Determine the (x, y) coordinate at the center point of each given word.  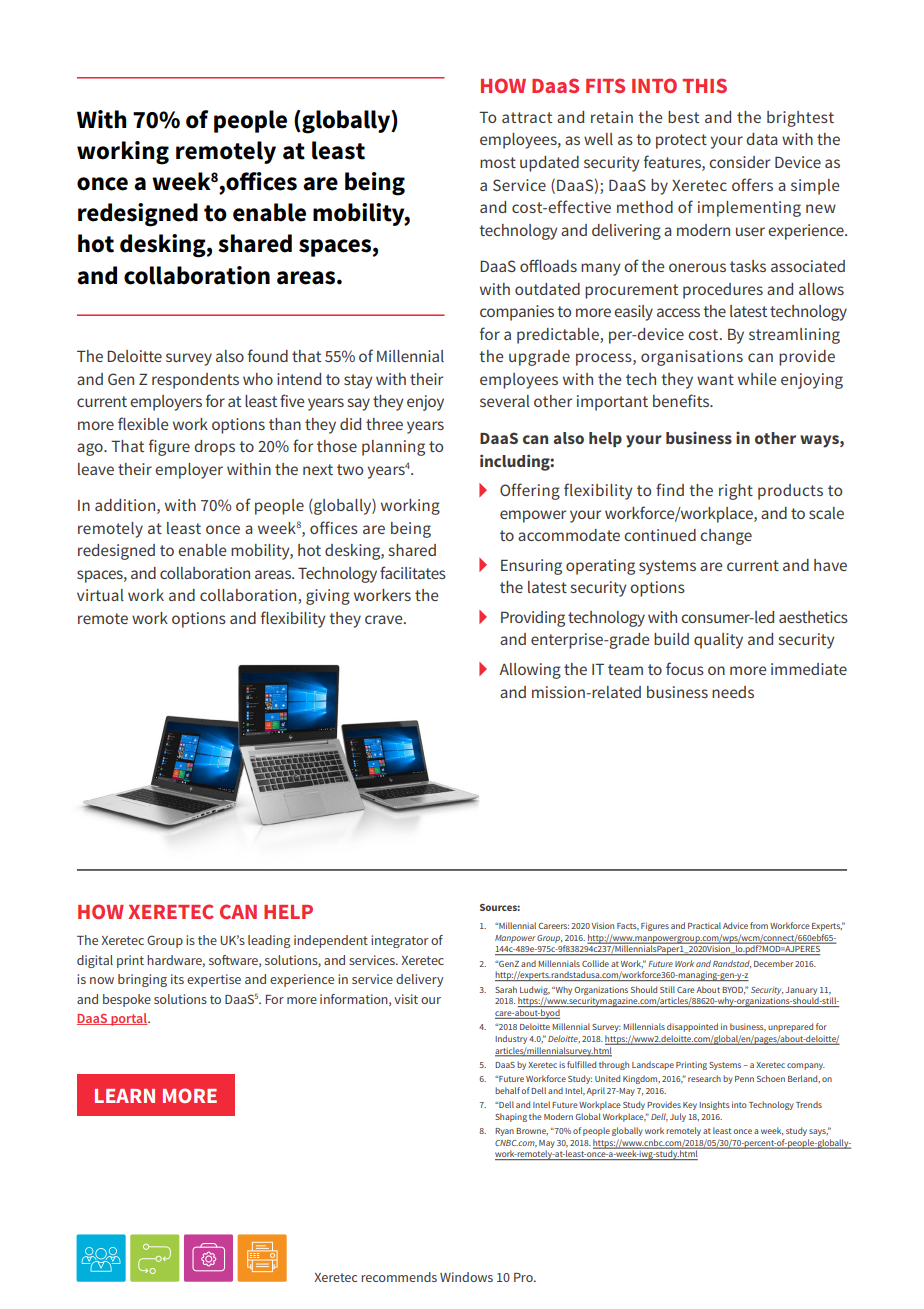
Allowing (530, 671)
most (498, 162)
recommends (399, 1277)
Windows (466, 1277)
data (762, 139)
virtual (100, 595)
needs (733, 692)
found (268, 355)
